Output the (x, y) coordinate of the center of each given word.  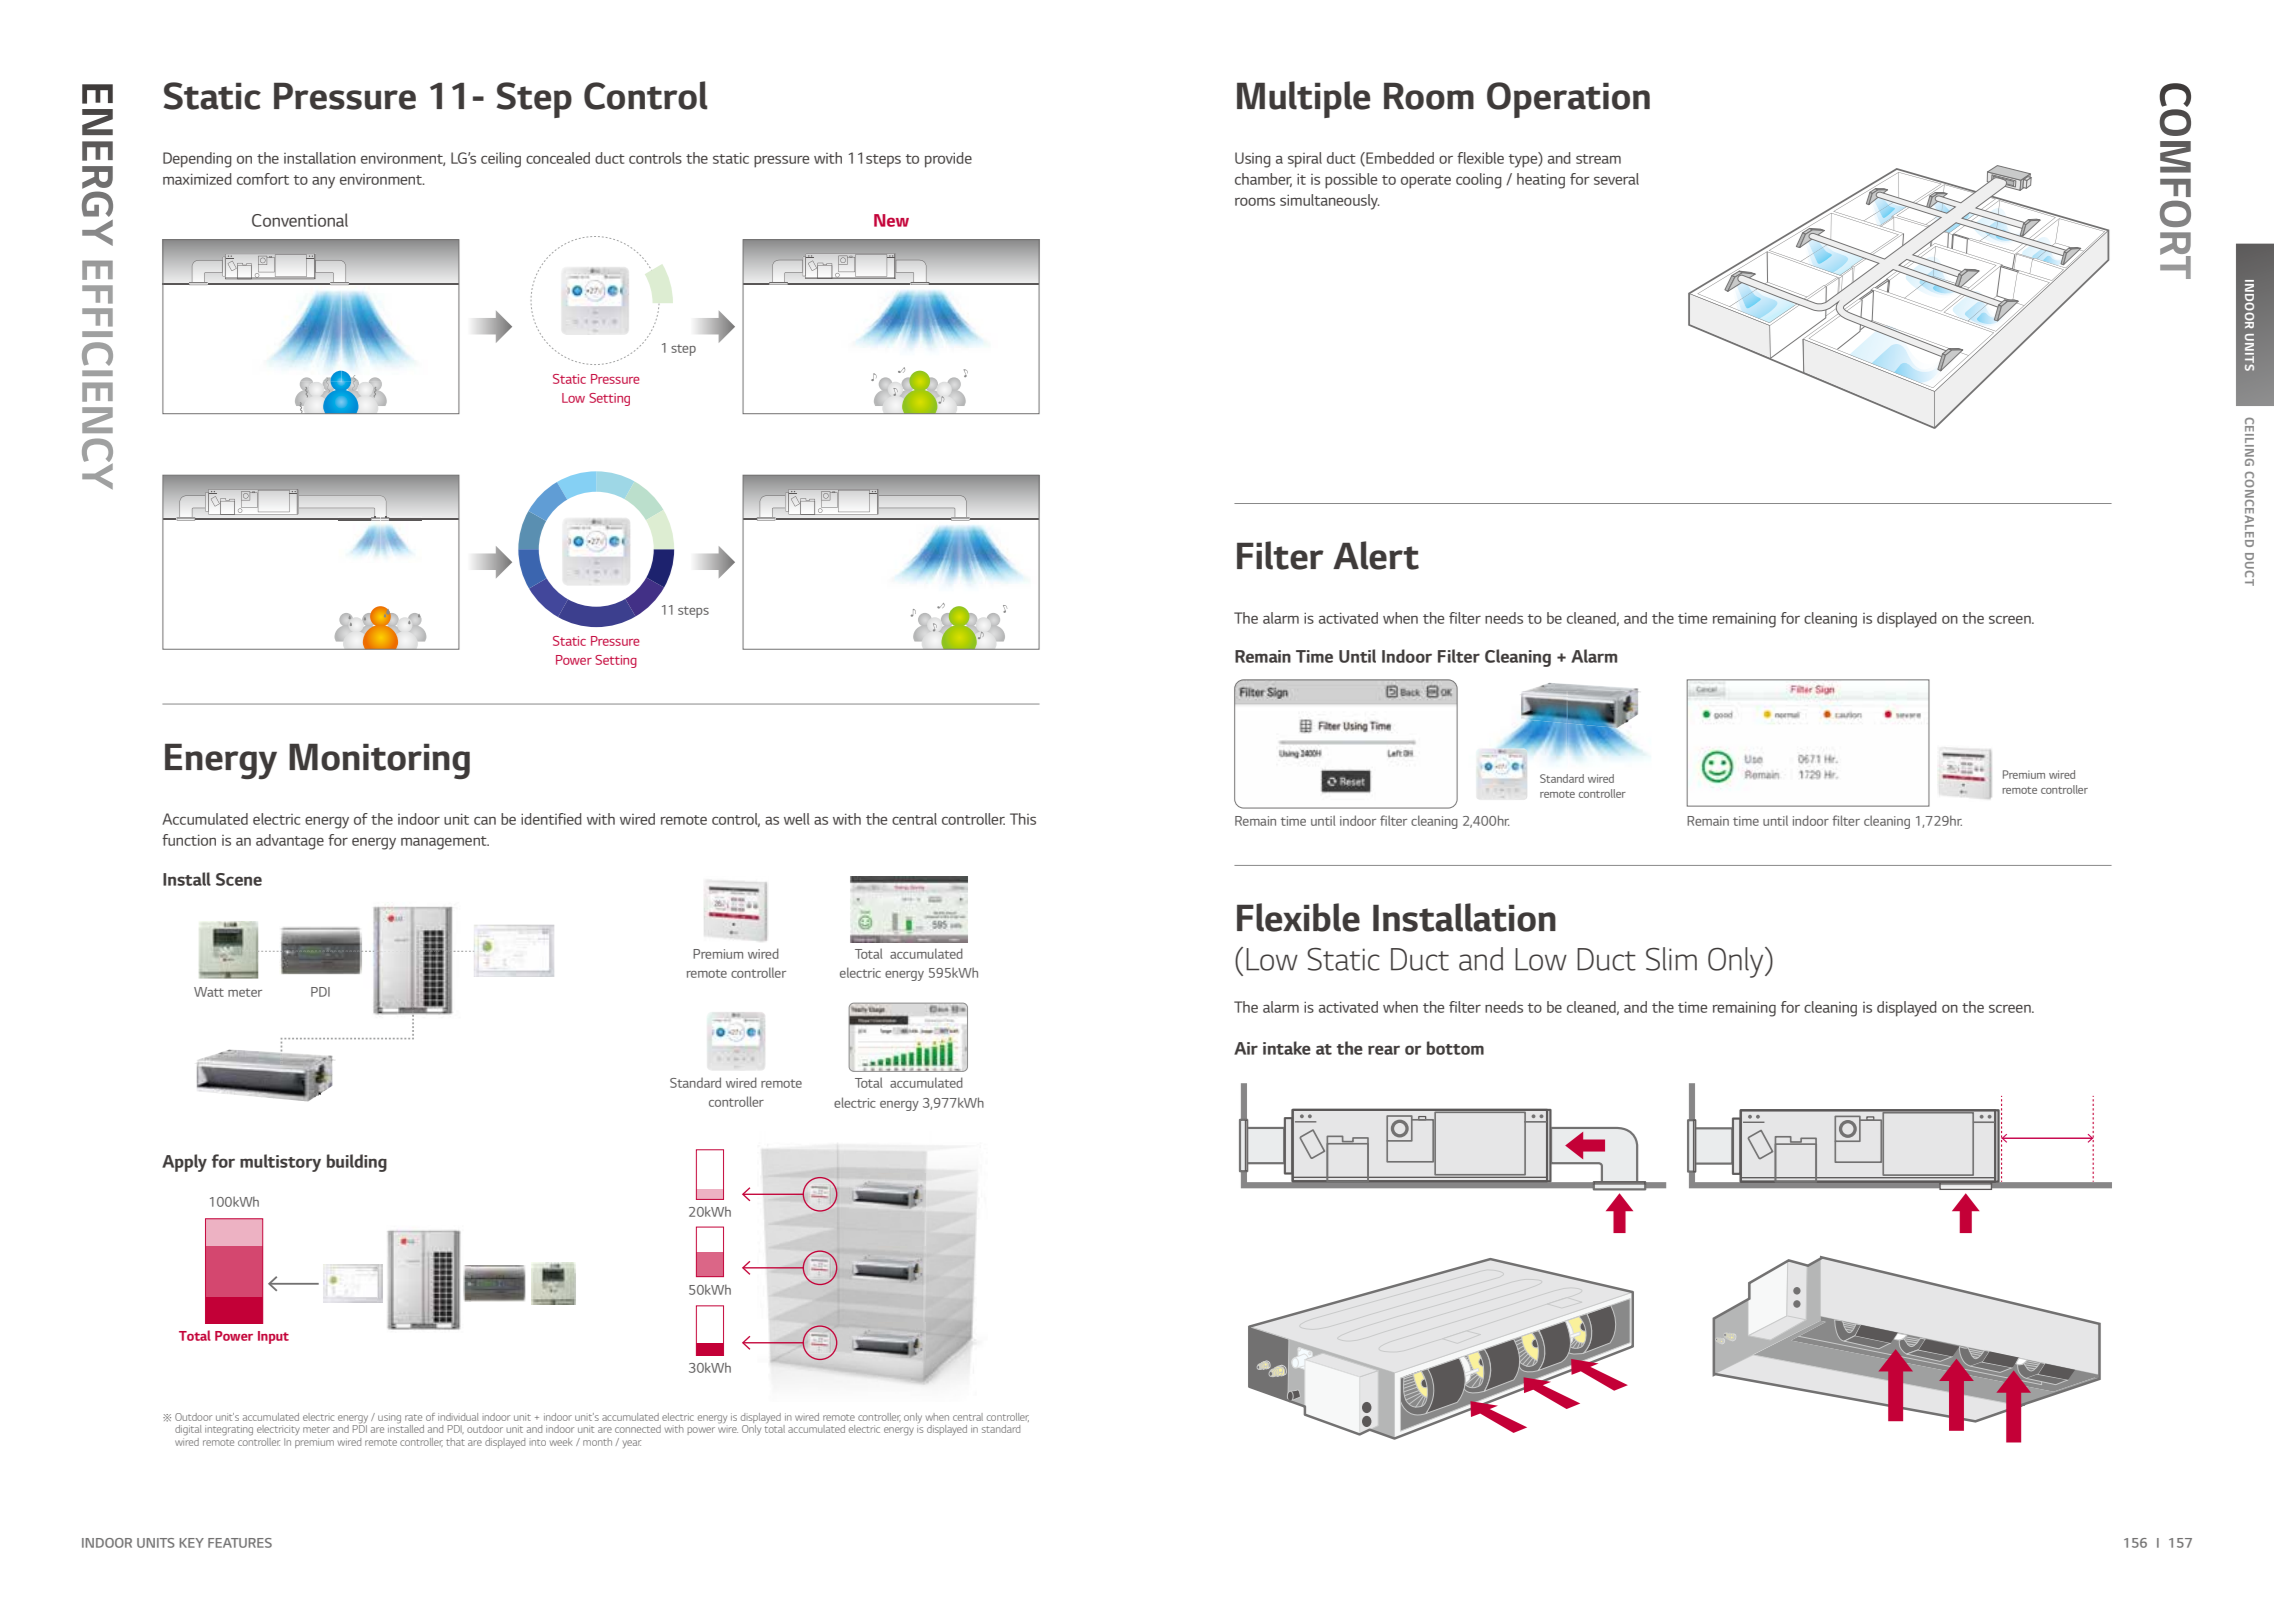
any (323, 182)
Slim (1671, 959)
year (632, 1444)
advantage (290, 842)
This (1023, 819)
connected (638, 1429)
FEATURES (240, 1543)
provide (948, 160)
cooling (1479, 181)
